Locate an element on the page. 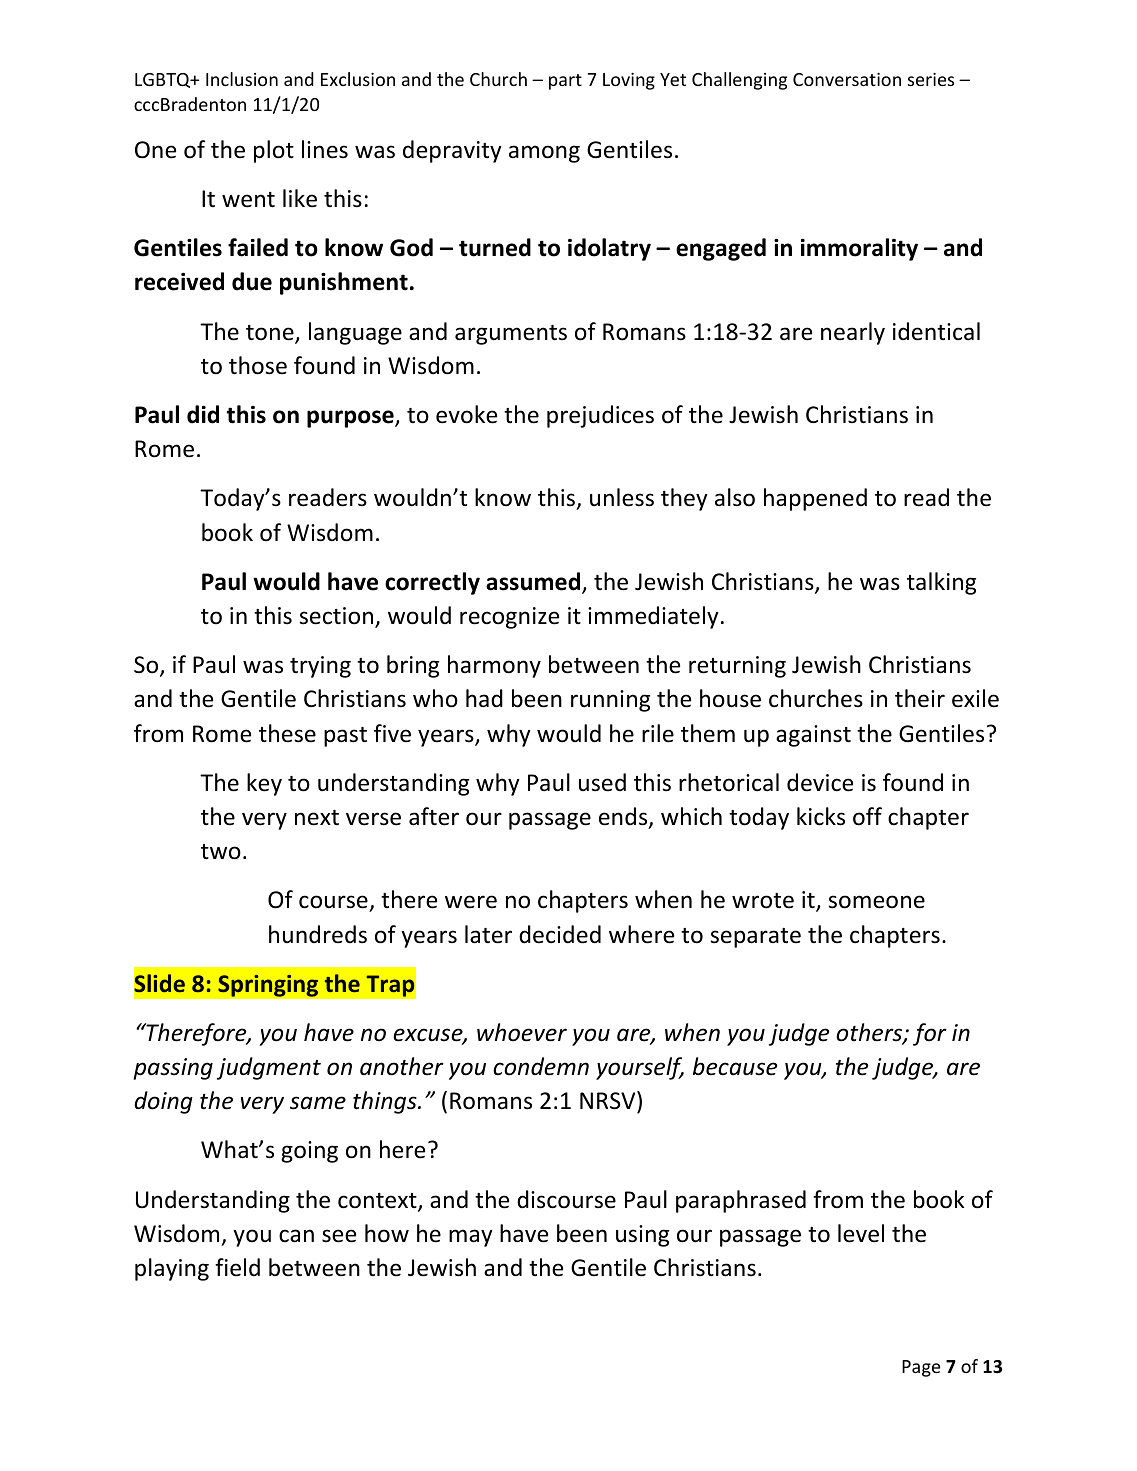 This document has height=1471, width=1137. decided is located at coordinates (560, 934).
